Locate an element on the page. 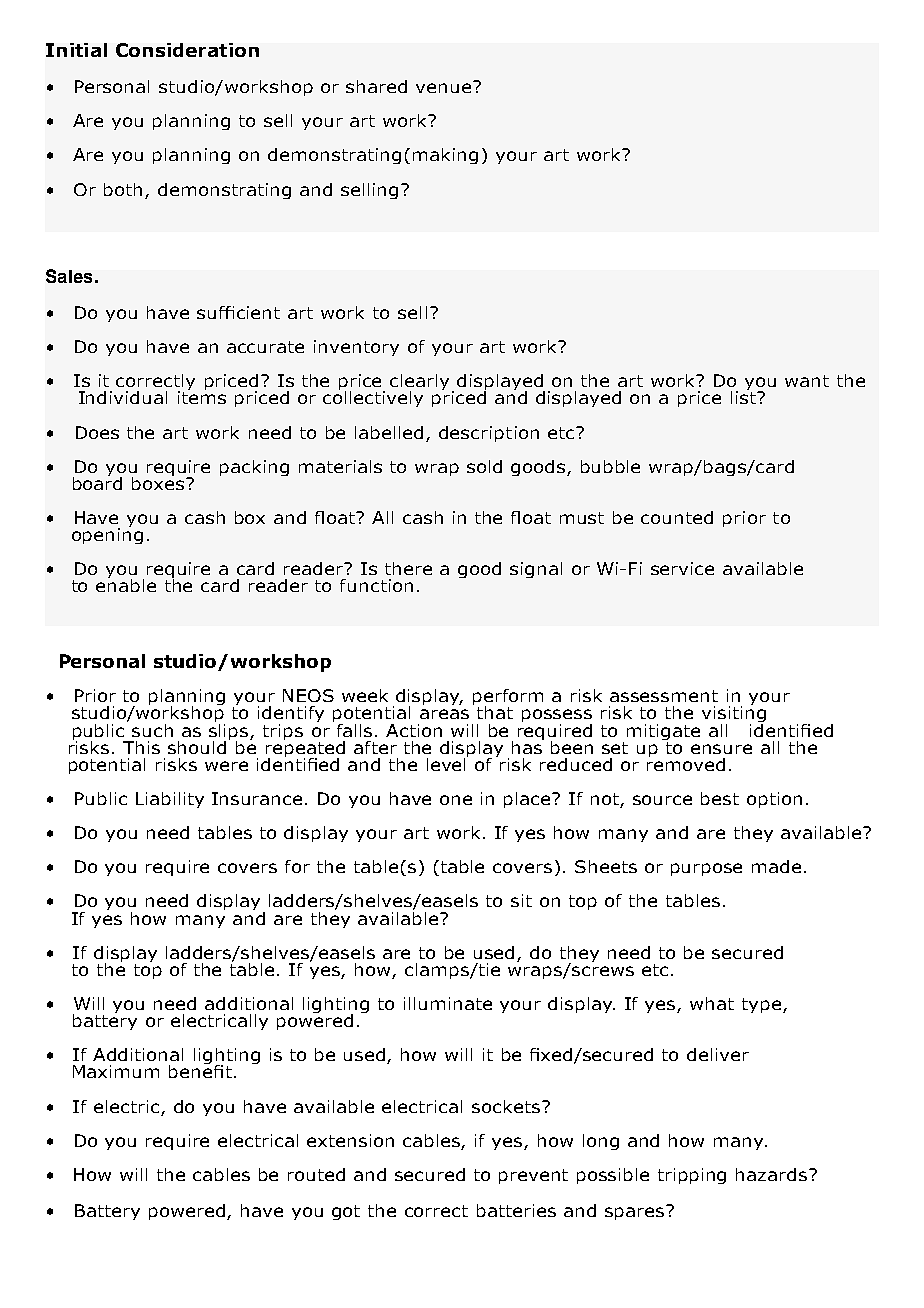 This page has height=1308, width=924. shared is located at coordinates (376, 86).
